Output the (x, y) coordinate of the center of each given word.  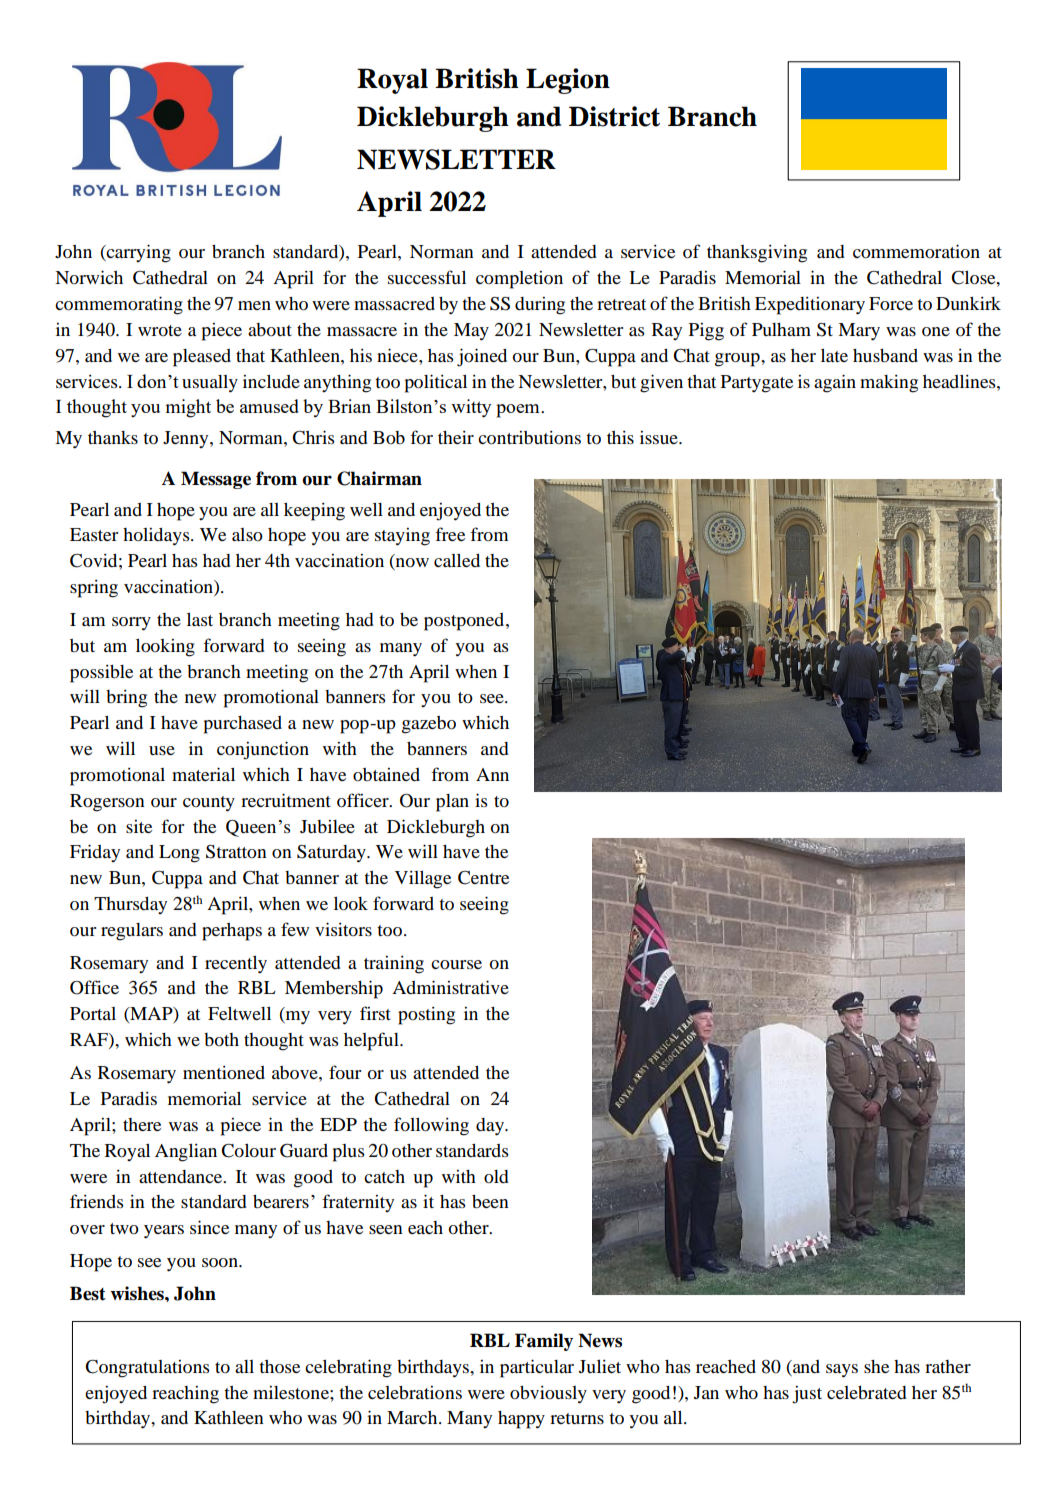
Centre (483, 878)
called (457, 560)
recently (236, 965)
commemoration (916, 251)
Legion (568, 81)
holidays (157, 537)
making (889, 384)
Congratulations (147, 1369)
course (456, 964)
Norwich (89, 277)
